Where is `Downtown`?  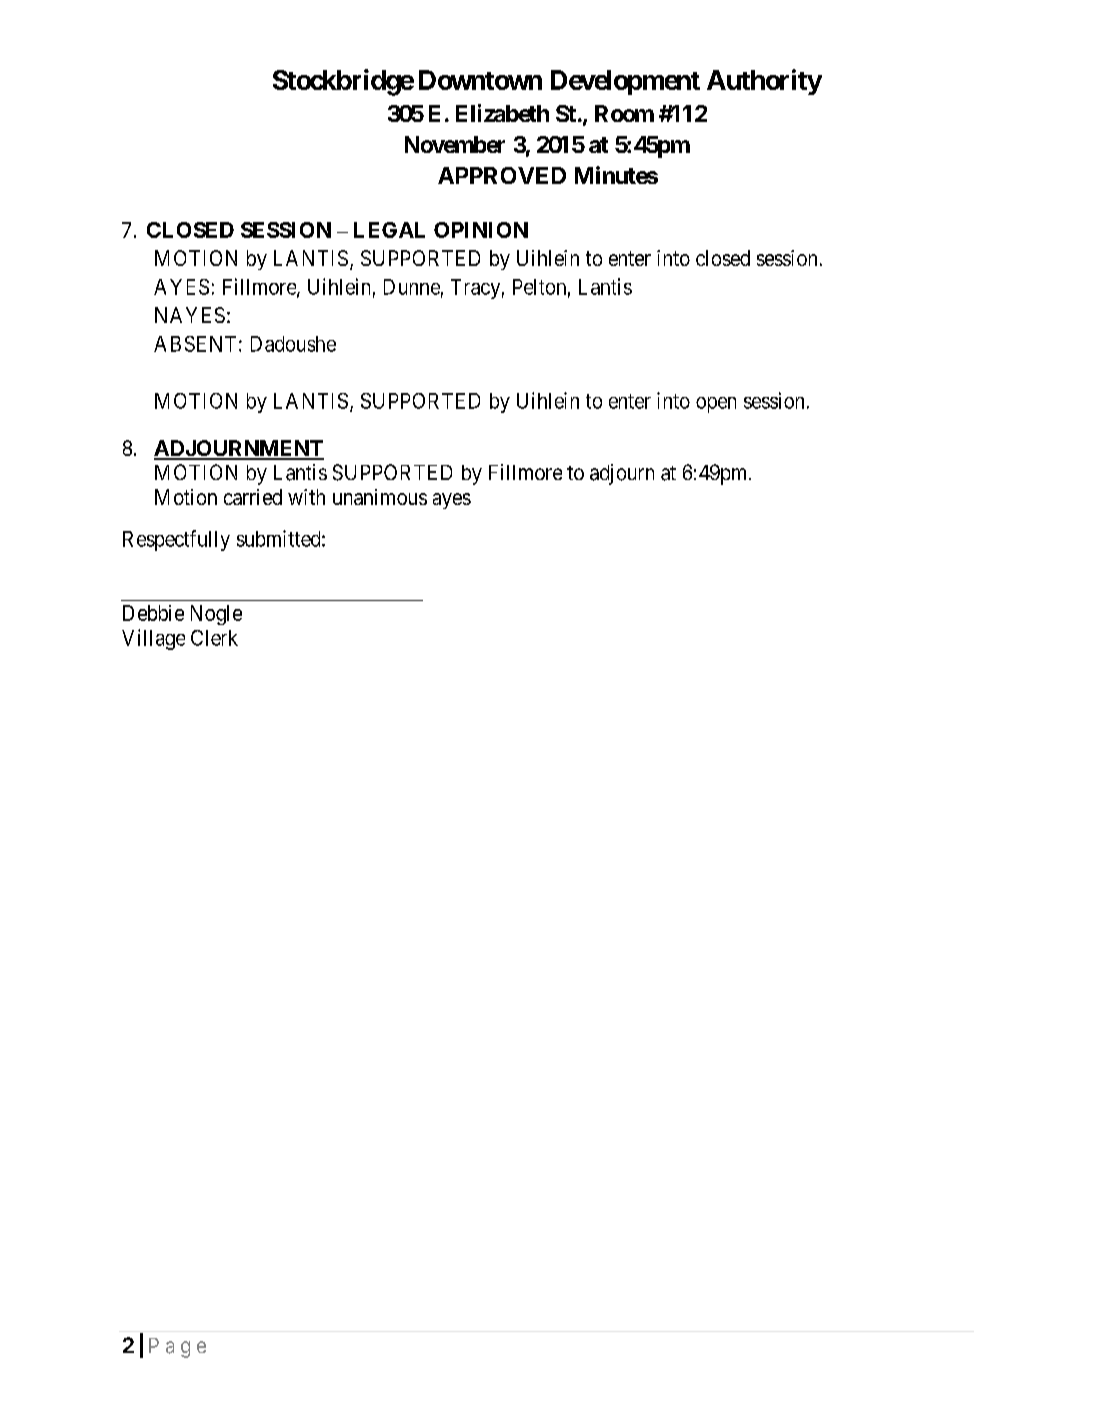 Downtown is located at coordinates (480, 80).
